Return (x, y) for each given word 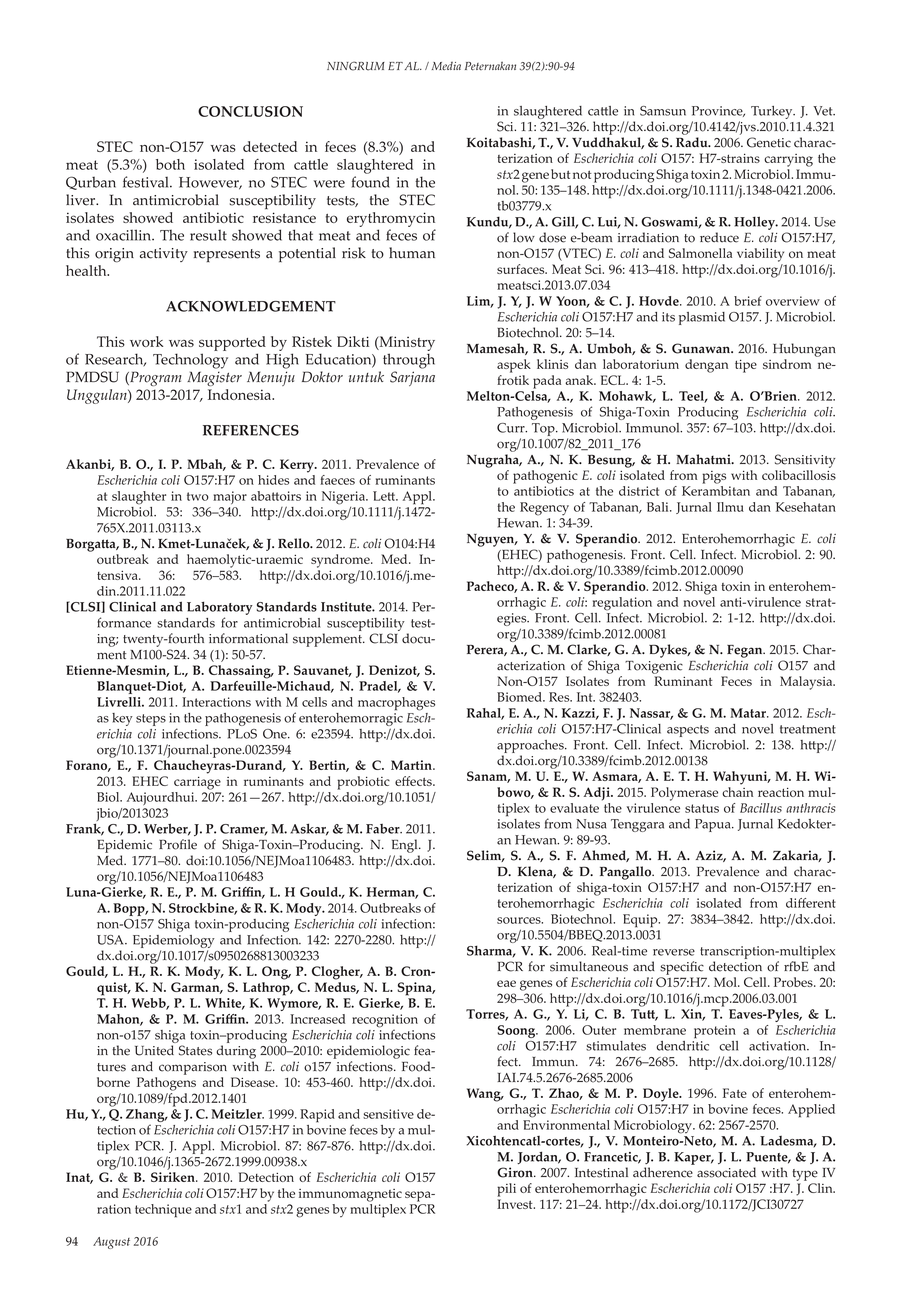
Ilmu (730, 507)
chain (737, 792)
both (170, 164)
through (409, 361)
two (198, 496)
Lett (385, 496)
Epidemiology (174, 941)
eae (506, 983)
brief (748, 301)
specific (682, 968)
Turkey (773, 112)
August (111, 1243)
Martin (412, 765)
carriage (197, 783)
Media (446, 66)
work (146, 341)
